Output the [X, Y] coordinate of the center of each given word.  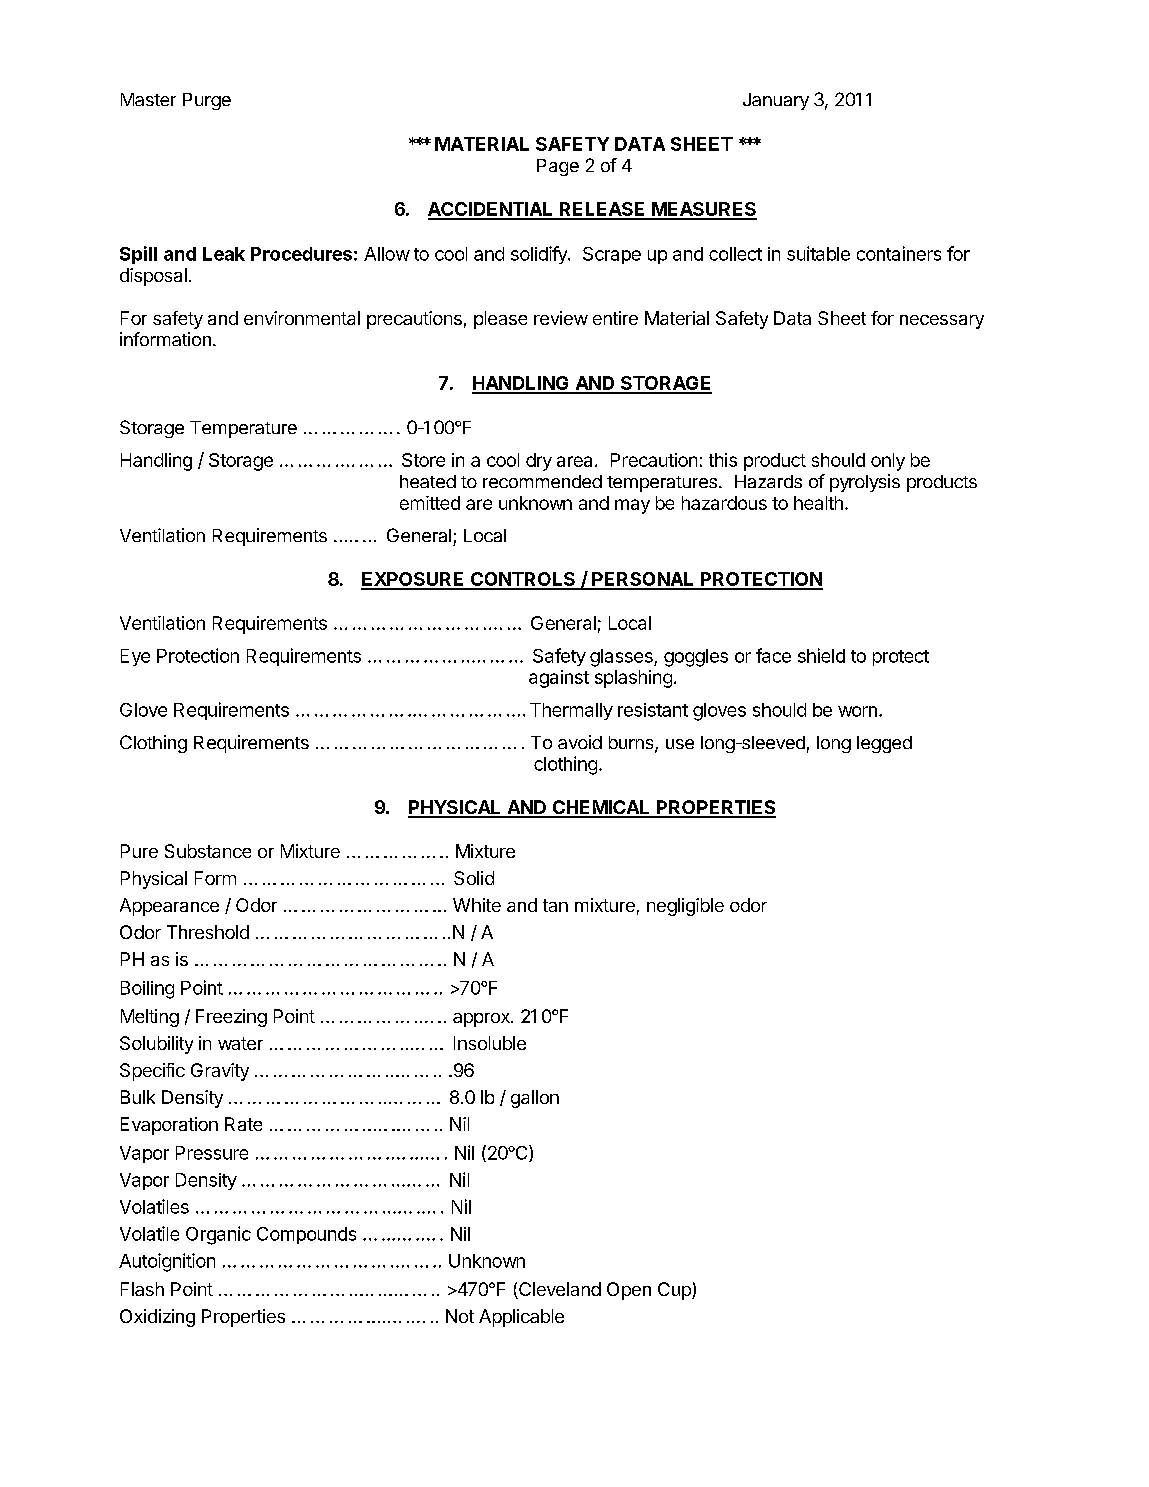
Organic [218, 1235]
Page [558, 167]
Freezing [231, 1018]
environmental [302, 318]
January [776, 101]
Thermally [571, 711]
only [888, 462]
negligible [685, 907]
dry [539, 462]
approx [482, 1020]
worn [857, 711]
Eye [135, 657]
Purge [207, 101]
